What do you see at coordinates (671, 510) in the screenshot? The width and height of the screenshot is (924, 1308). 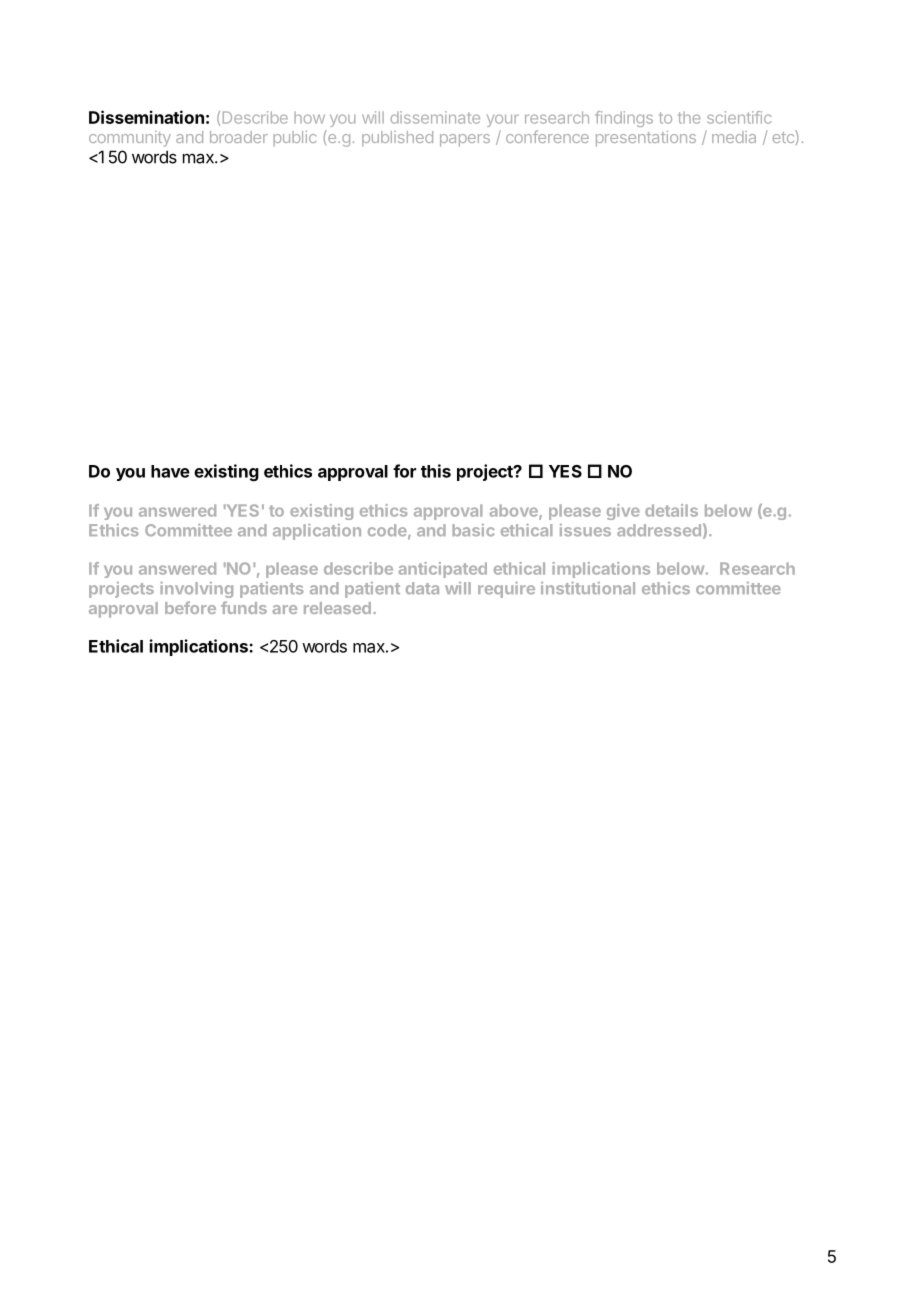 I see `details` at bounding box center [671, 510].
